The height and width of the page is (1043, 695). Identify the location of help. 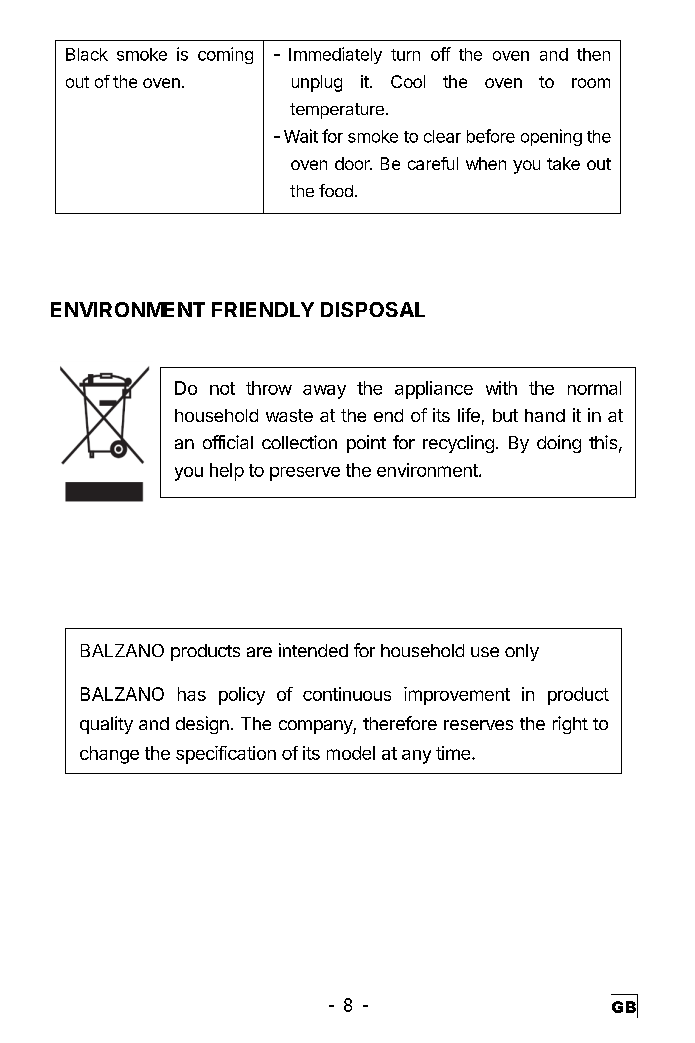
(227, 472).
